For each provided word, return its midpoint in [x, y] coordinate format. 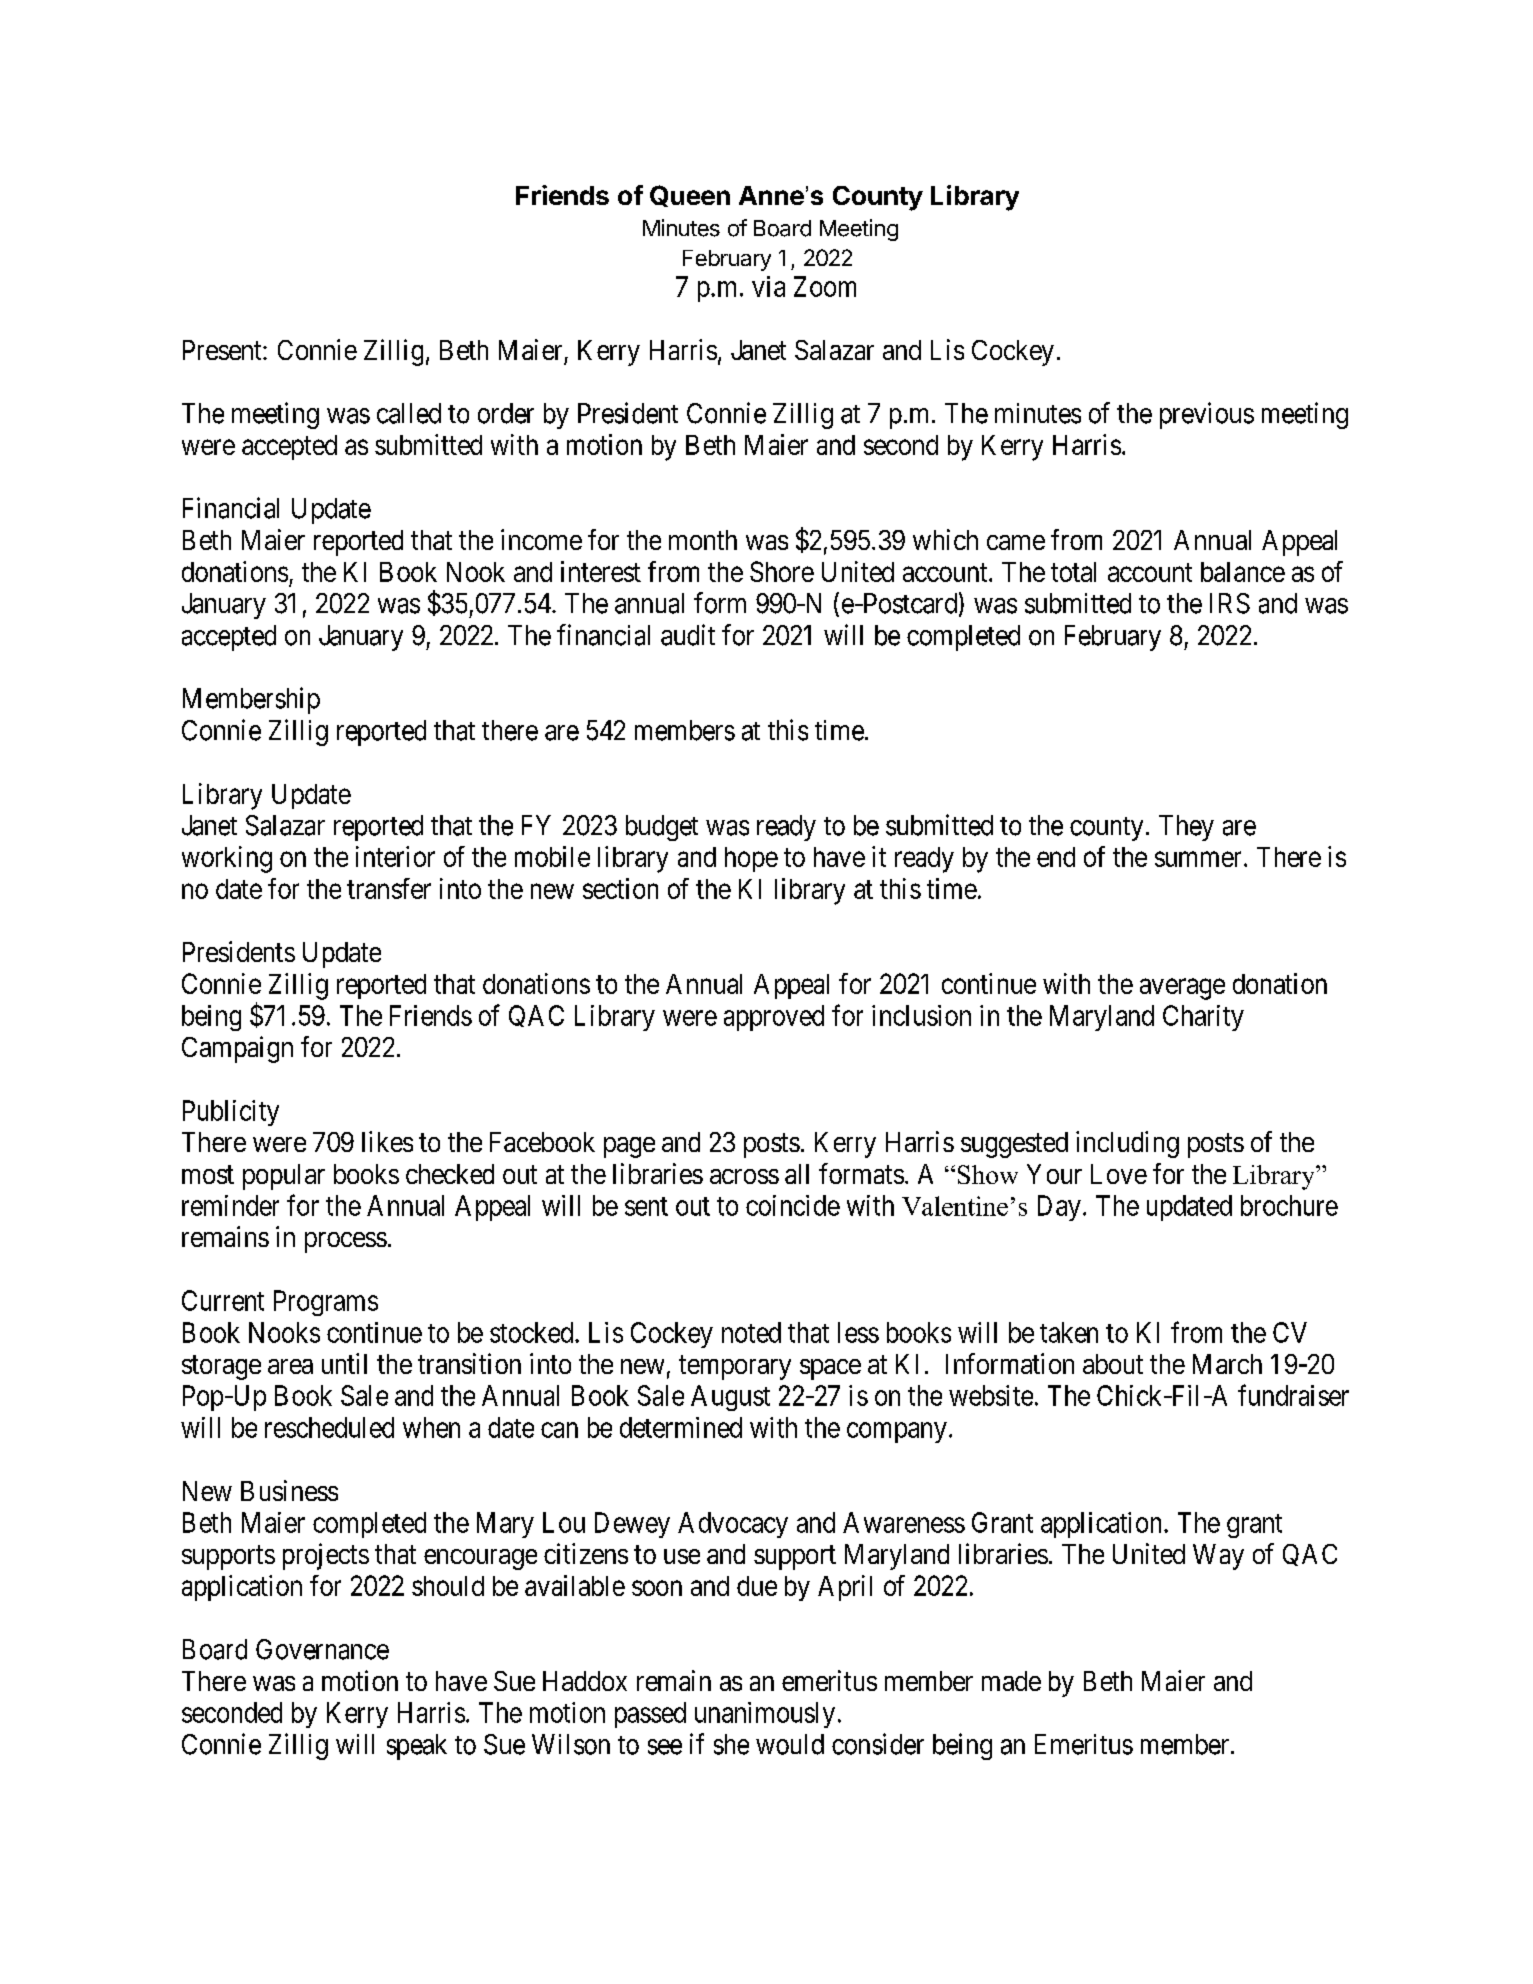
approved [774, 1018]
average [1182, 989]
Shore [782, 571]
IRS [1230, 603]
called [409, 413]
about [1113, 1364]
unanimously [765, 1715]
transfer [389, 888]
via [768, 286]
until [344, 1363]
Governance [322, 1649]
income [541, 539]
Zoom [825, 286]
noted [751, 1332]
